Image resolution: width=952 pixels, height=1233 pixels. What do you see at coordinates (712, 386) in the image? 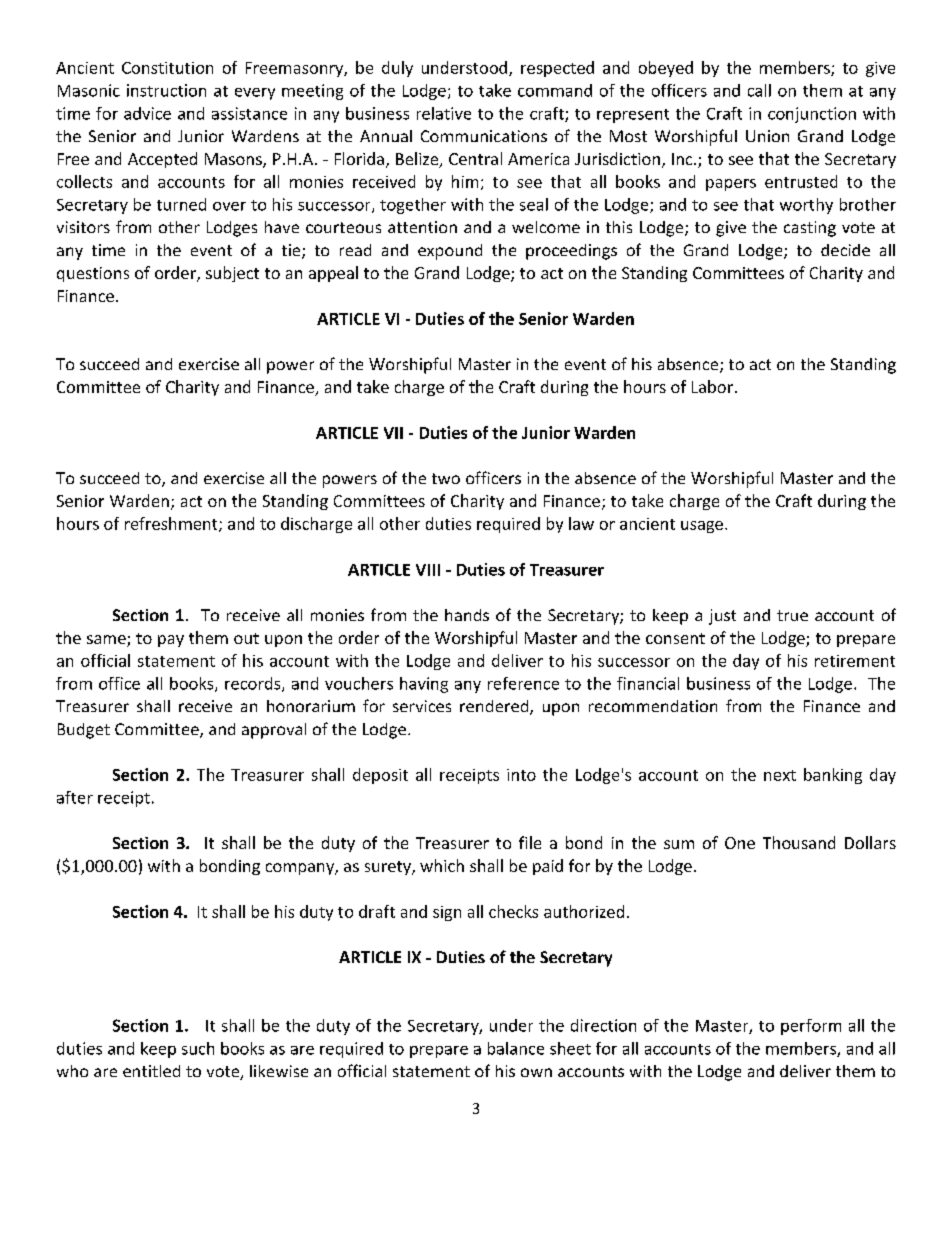
I see `Labor` at bounding box center [712, 386].
